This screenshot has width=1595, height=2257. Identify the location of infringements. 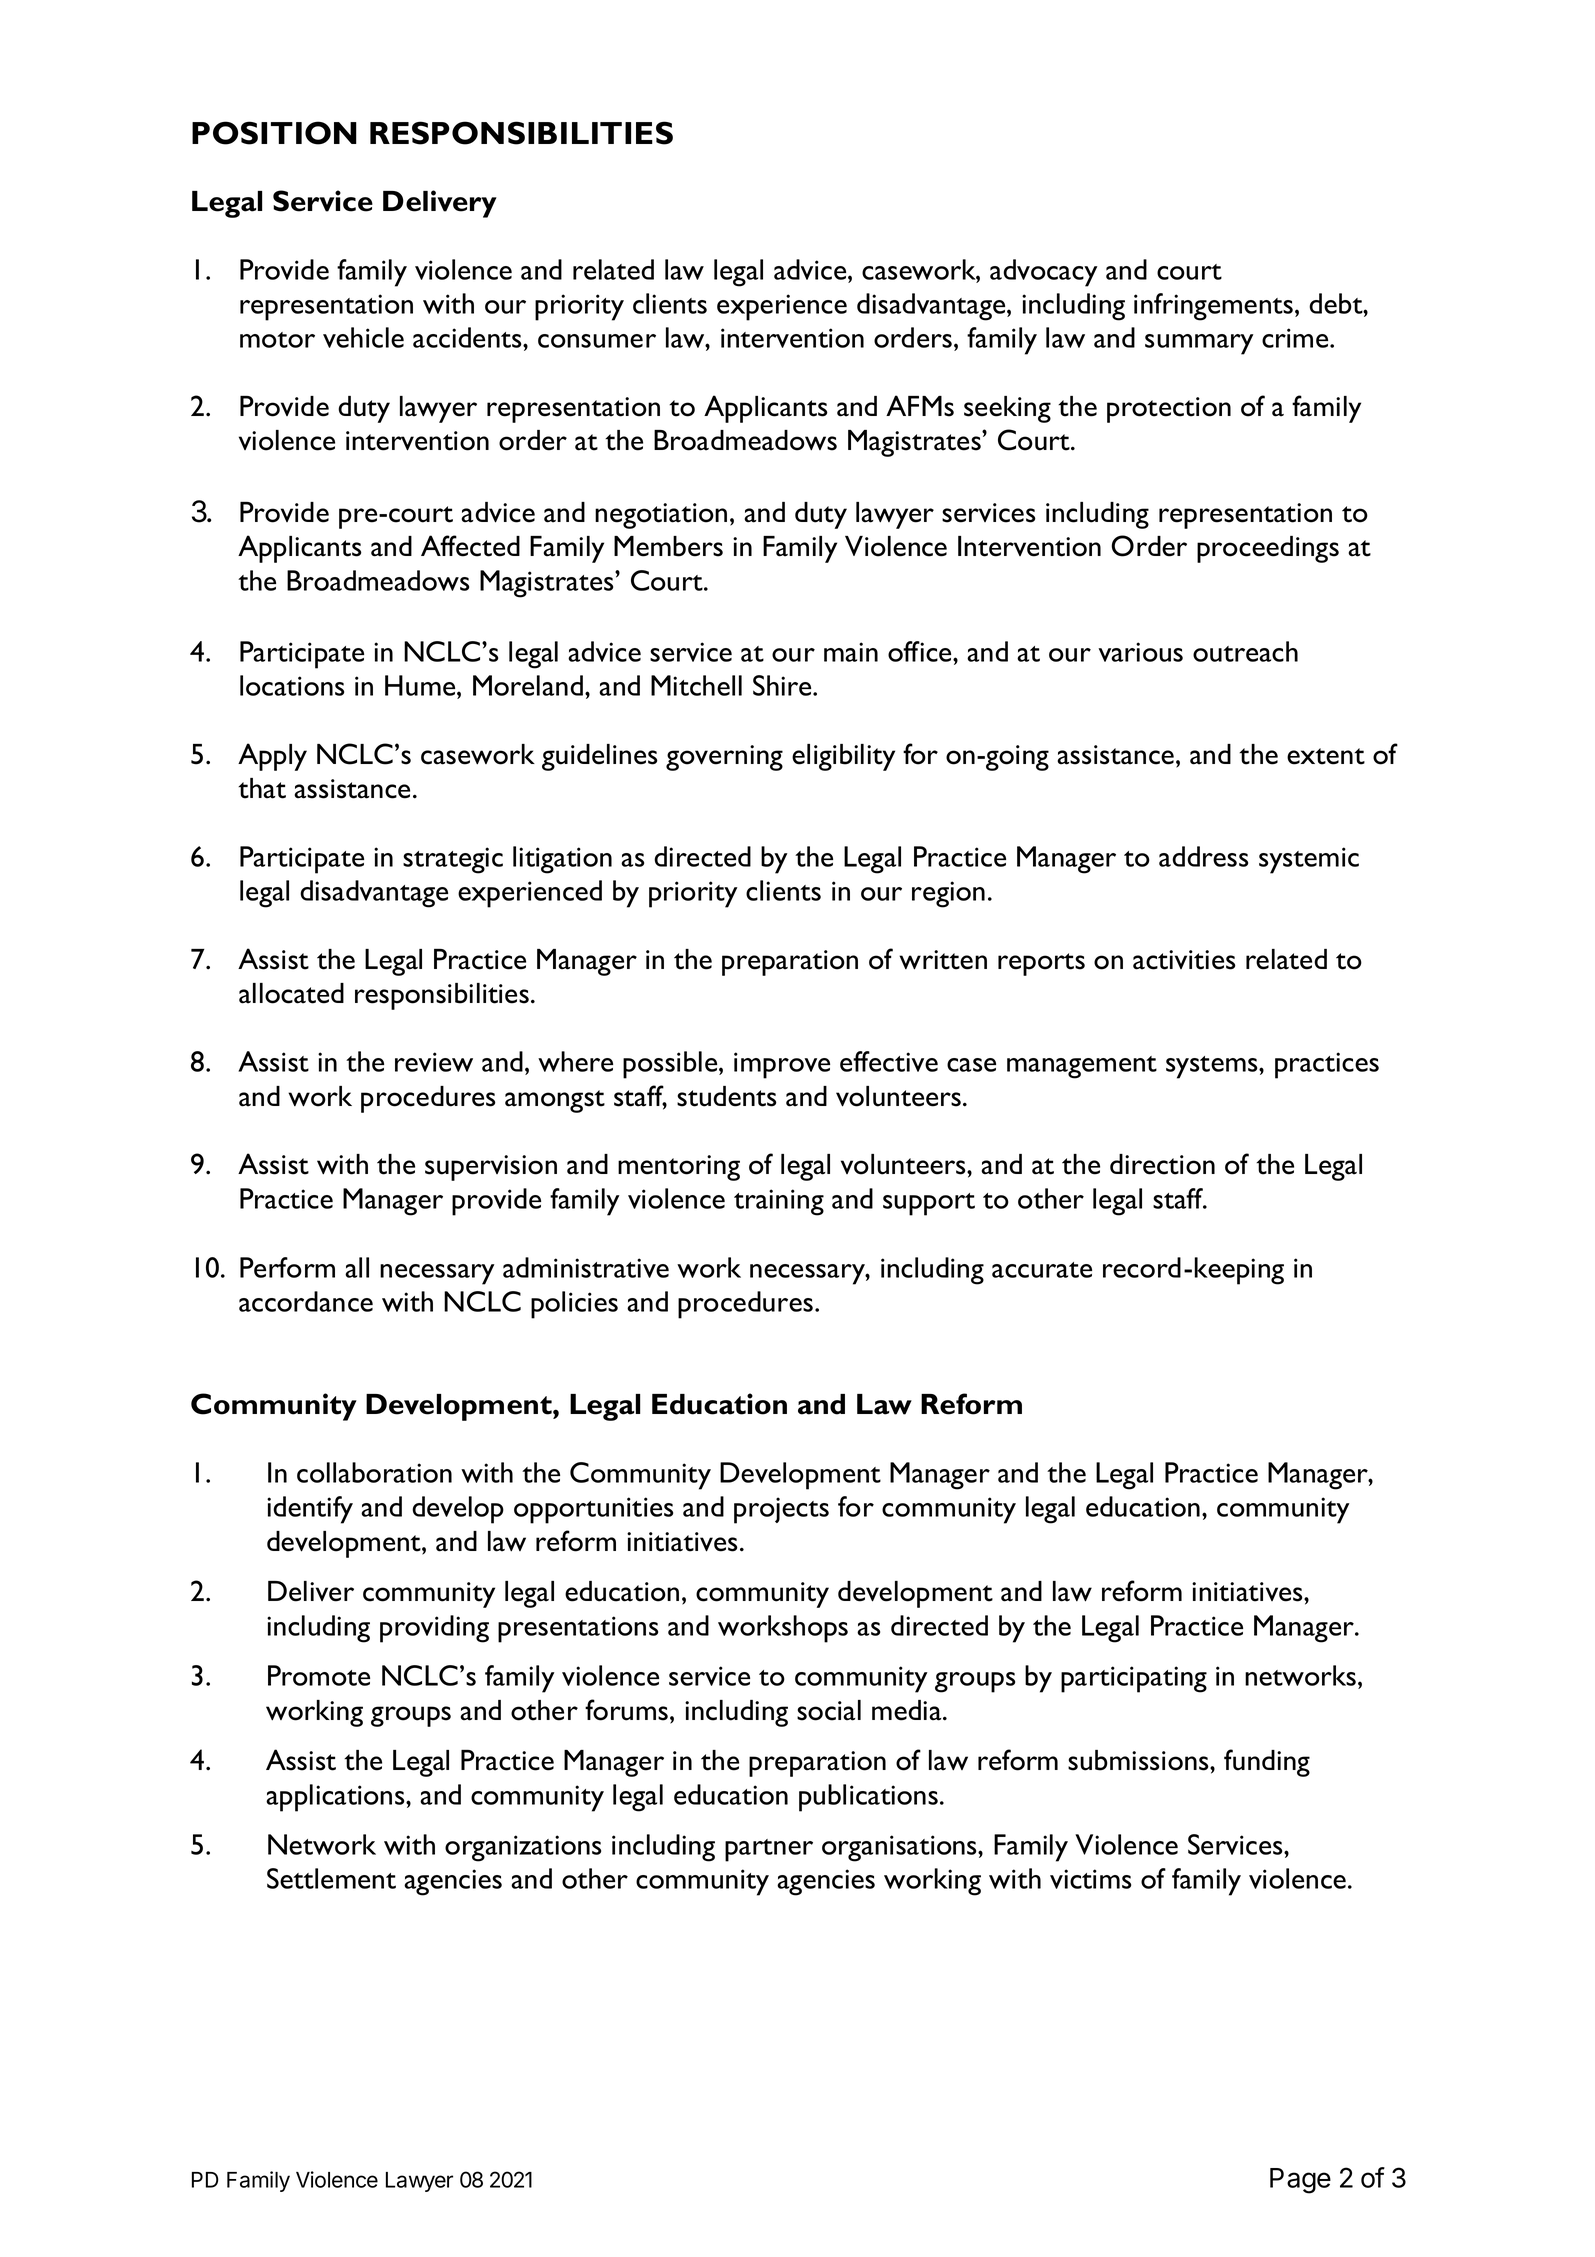
(1213, 307).
